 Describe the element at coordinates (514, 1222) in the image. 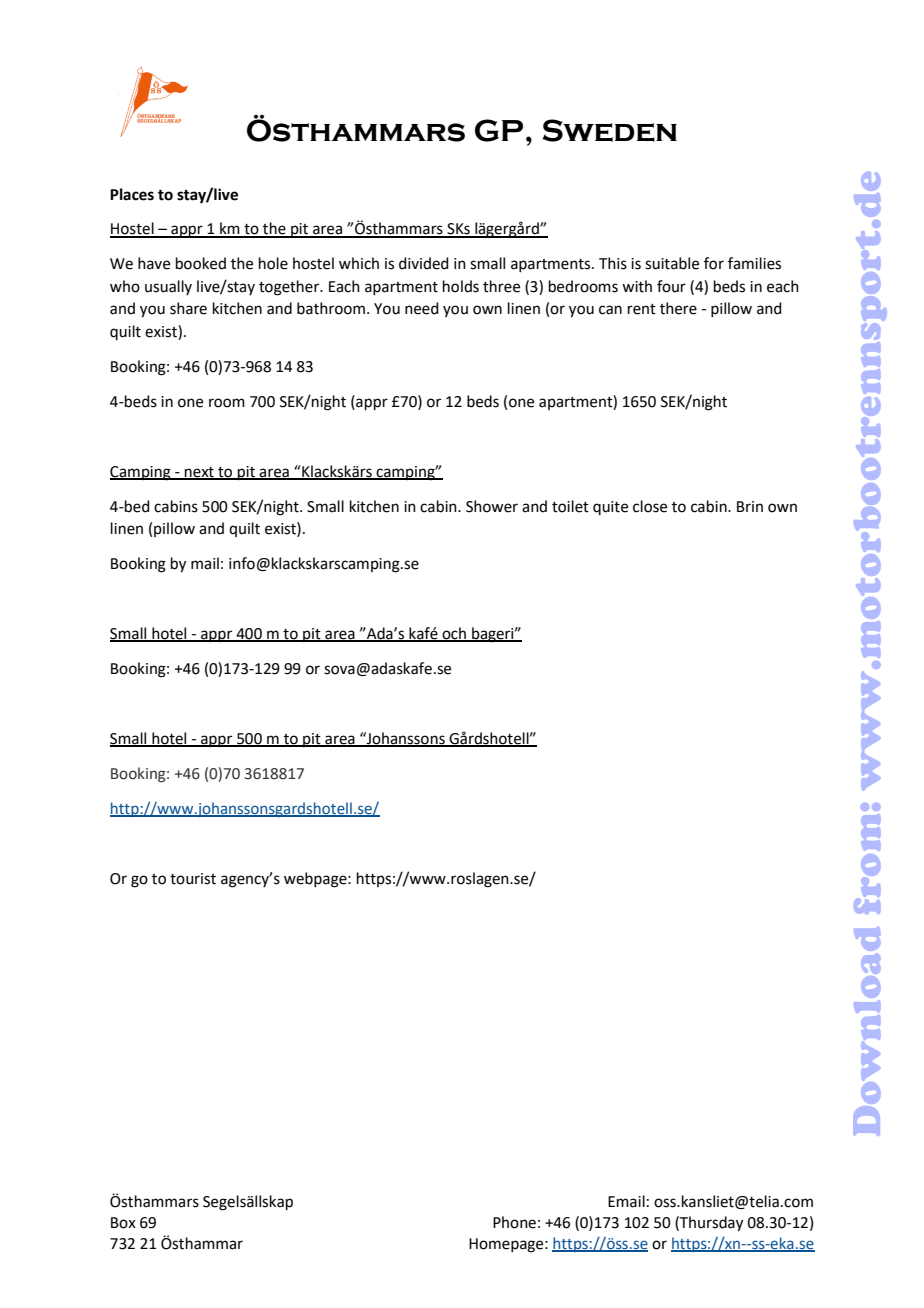

I see `Phone` at that location.
